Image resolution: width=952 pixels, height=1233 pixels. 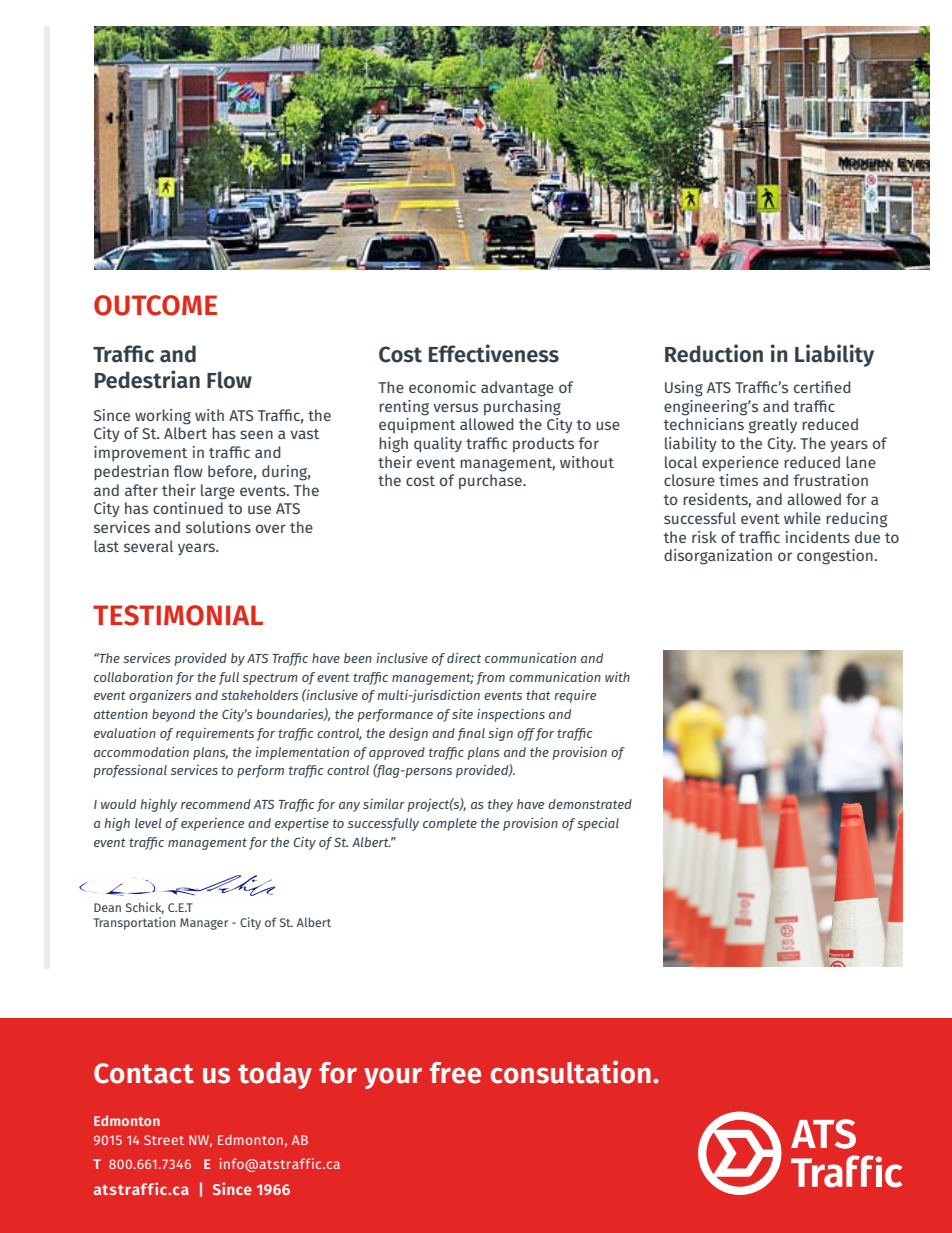 What do you see at coordinates (173, 715) in the screenshot?
I see `beyond` at bounding box center [173, 715].
